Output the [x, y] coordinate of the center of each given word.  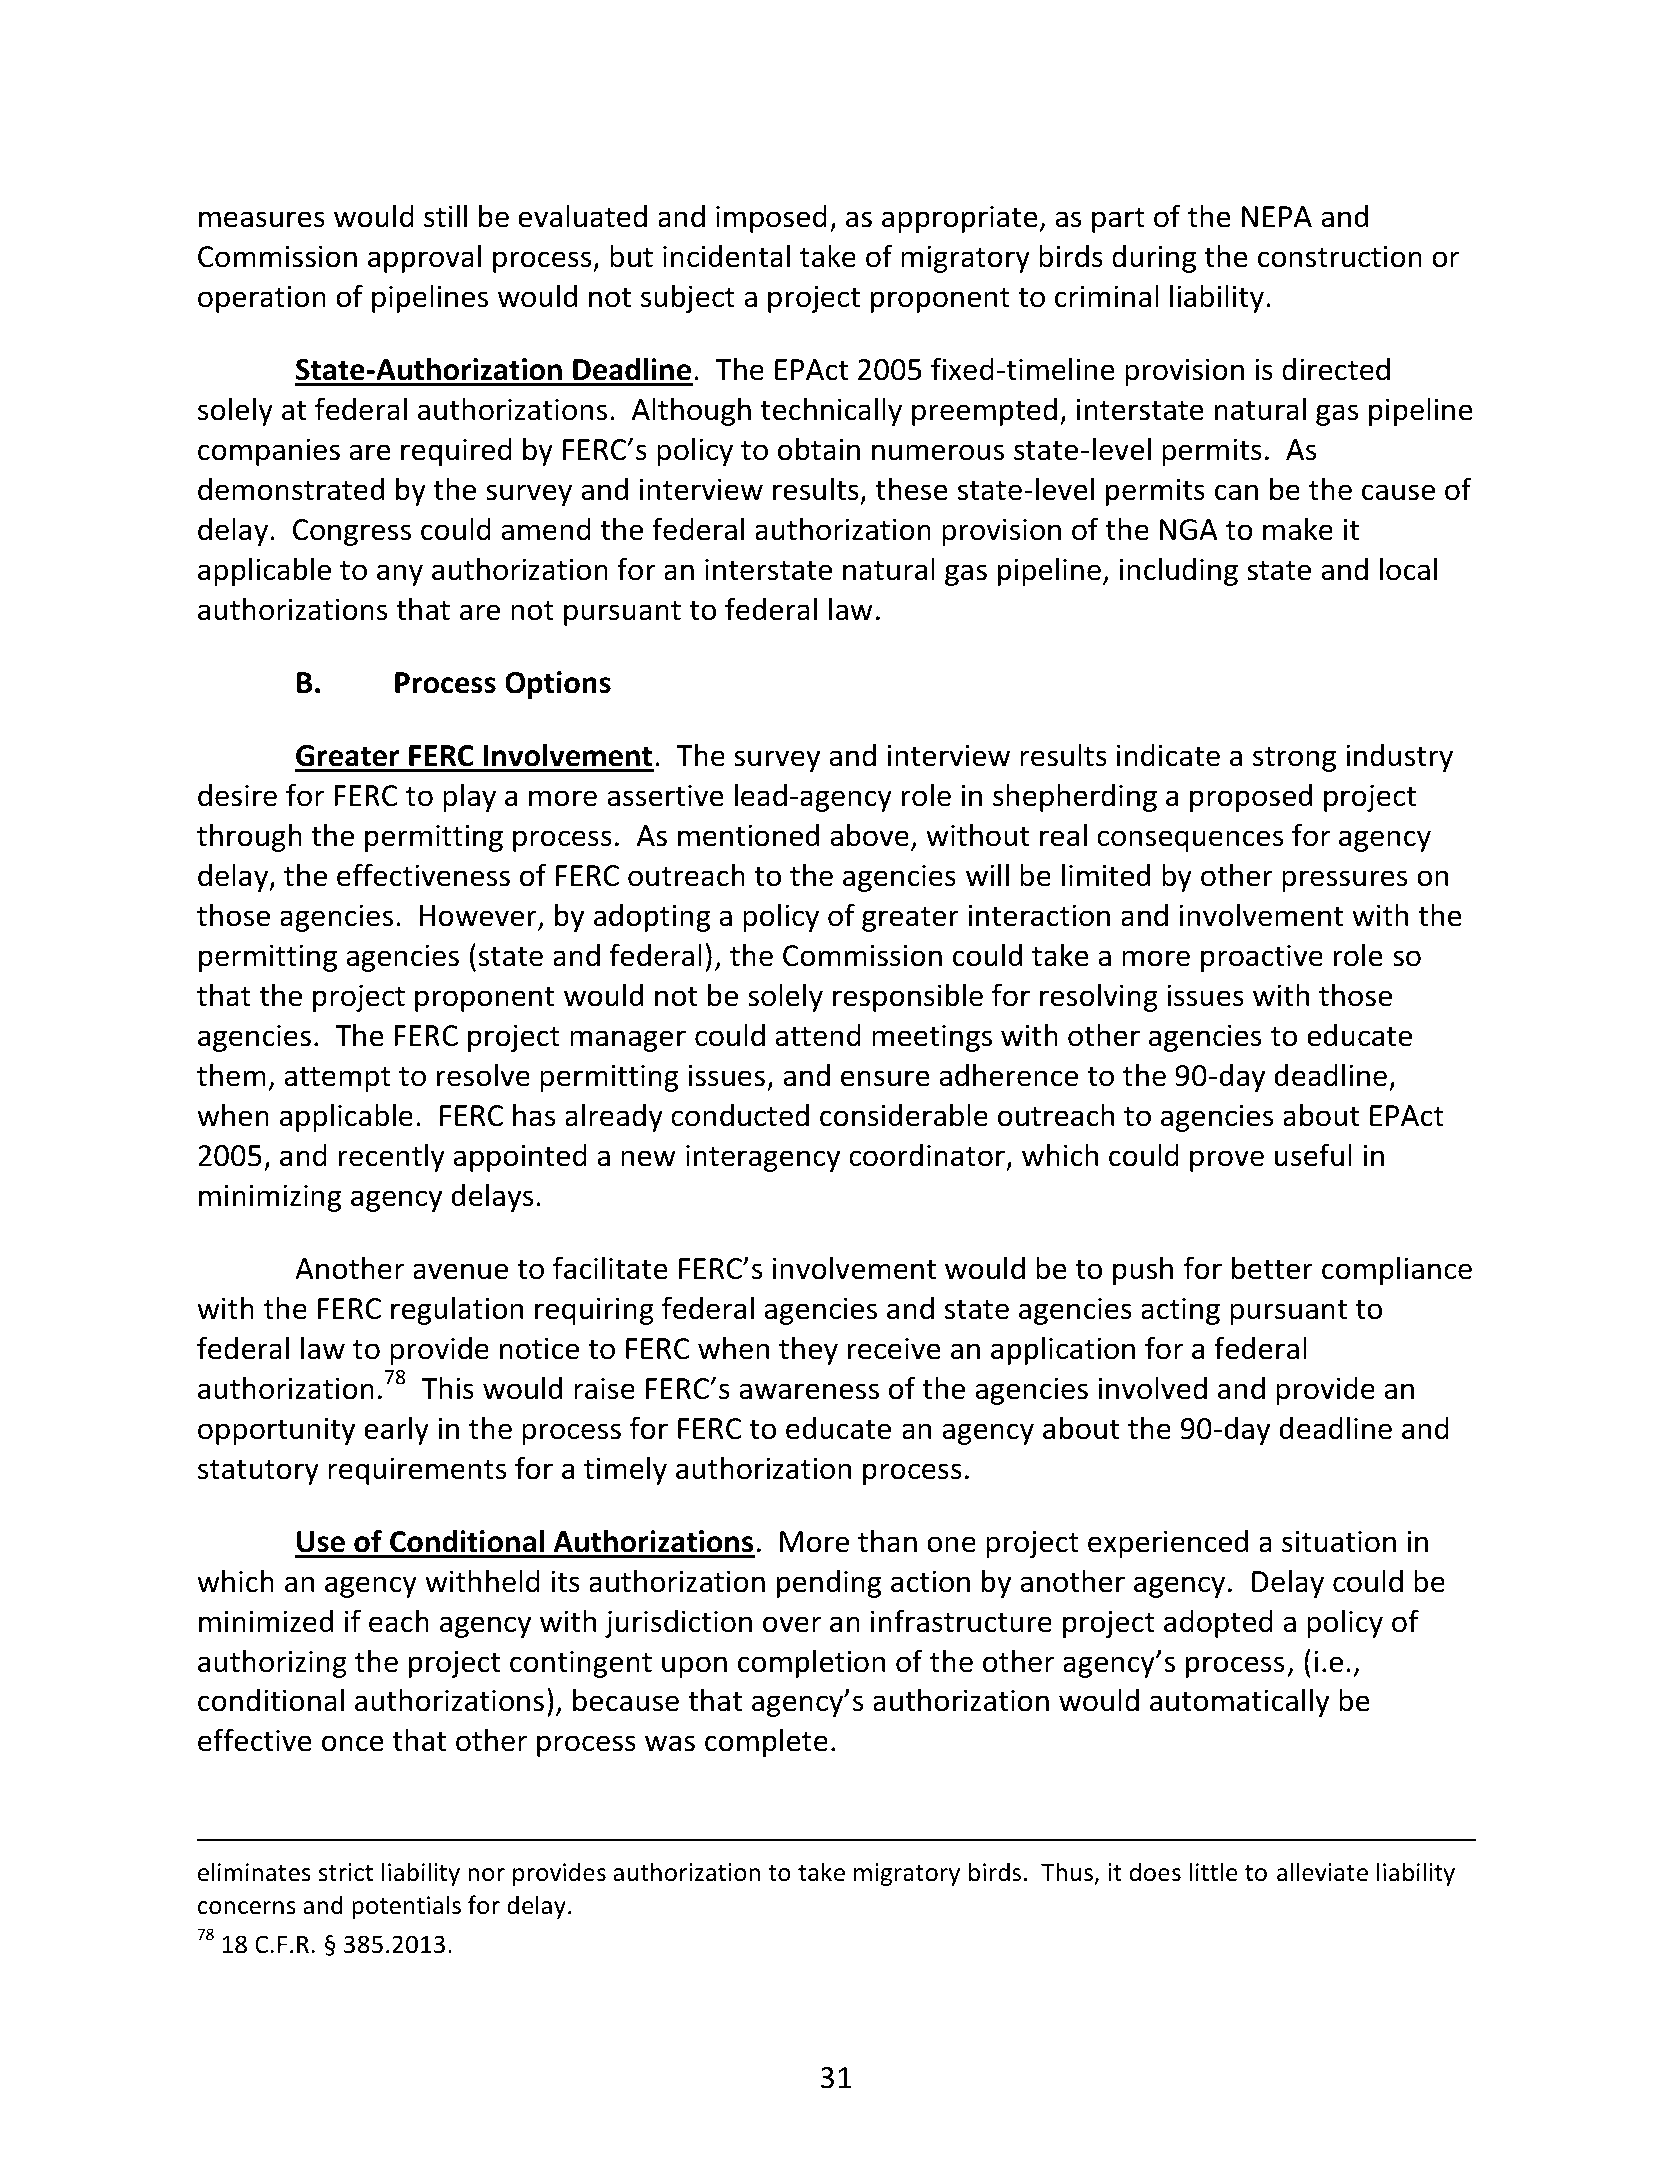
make [1298, 529]
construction [1340, 256]
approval [424, 258]
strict [346, 1872]
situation [1339, 1541]
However [479, 917]
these [912, 489]
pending [829, 1583]
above [869, 835]
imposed [771, 219]
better [1272, 1268]
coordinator [927, 1155]
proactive [1262, 958]
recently [392, 1157]
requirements [417, 1471]
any [400, 575]
